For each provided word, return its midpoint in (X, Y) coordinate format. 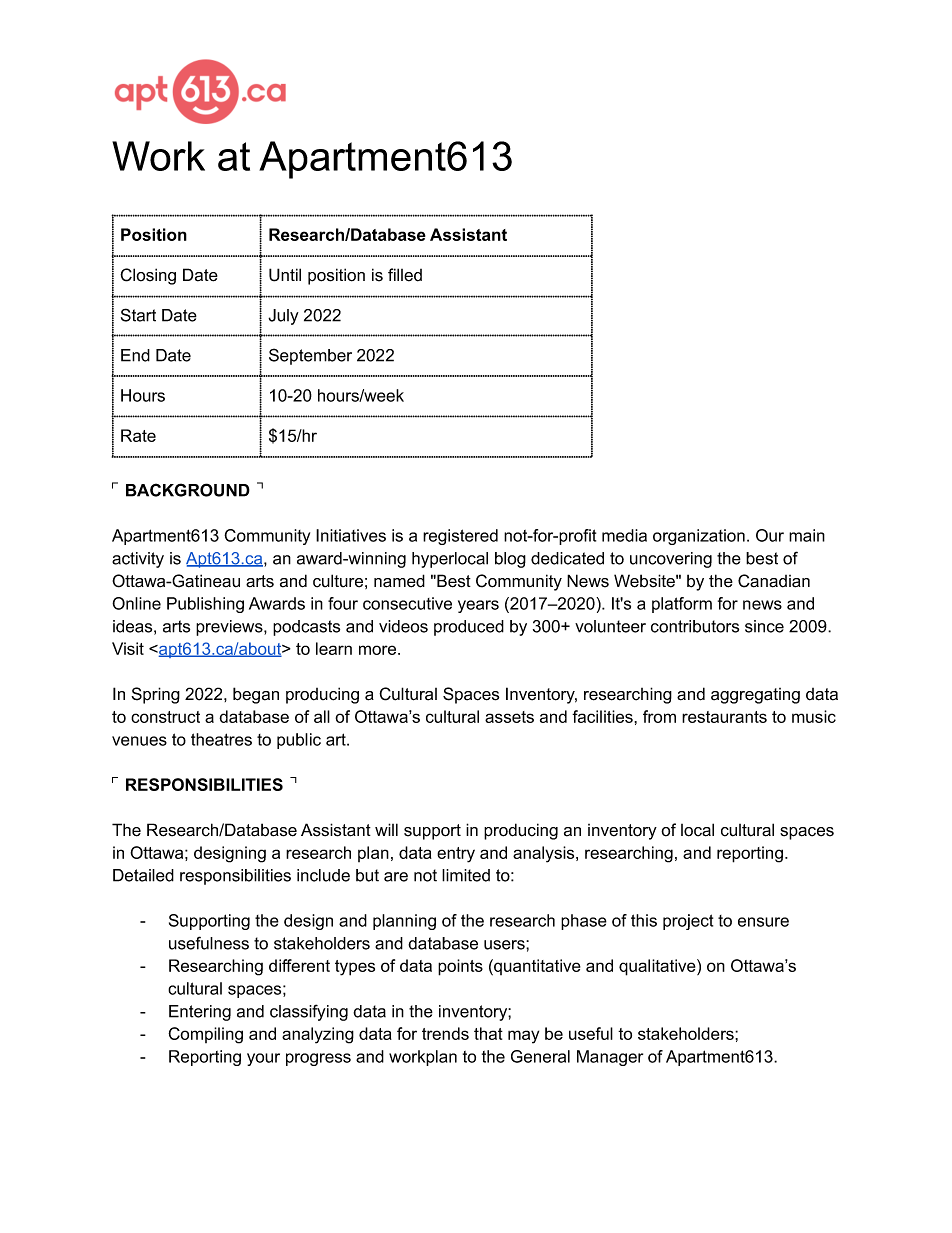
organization (699, 537)
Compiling (205, 1035)
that (488, 1033)
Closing (148, 276)
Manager (610, 1058)
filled (405, 275)
